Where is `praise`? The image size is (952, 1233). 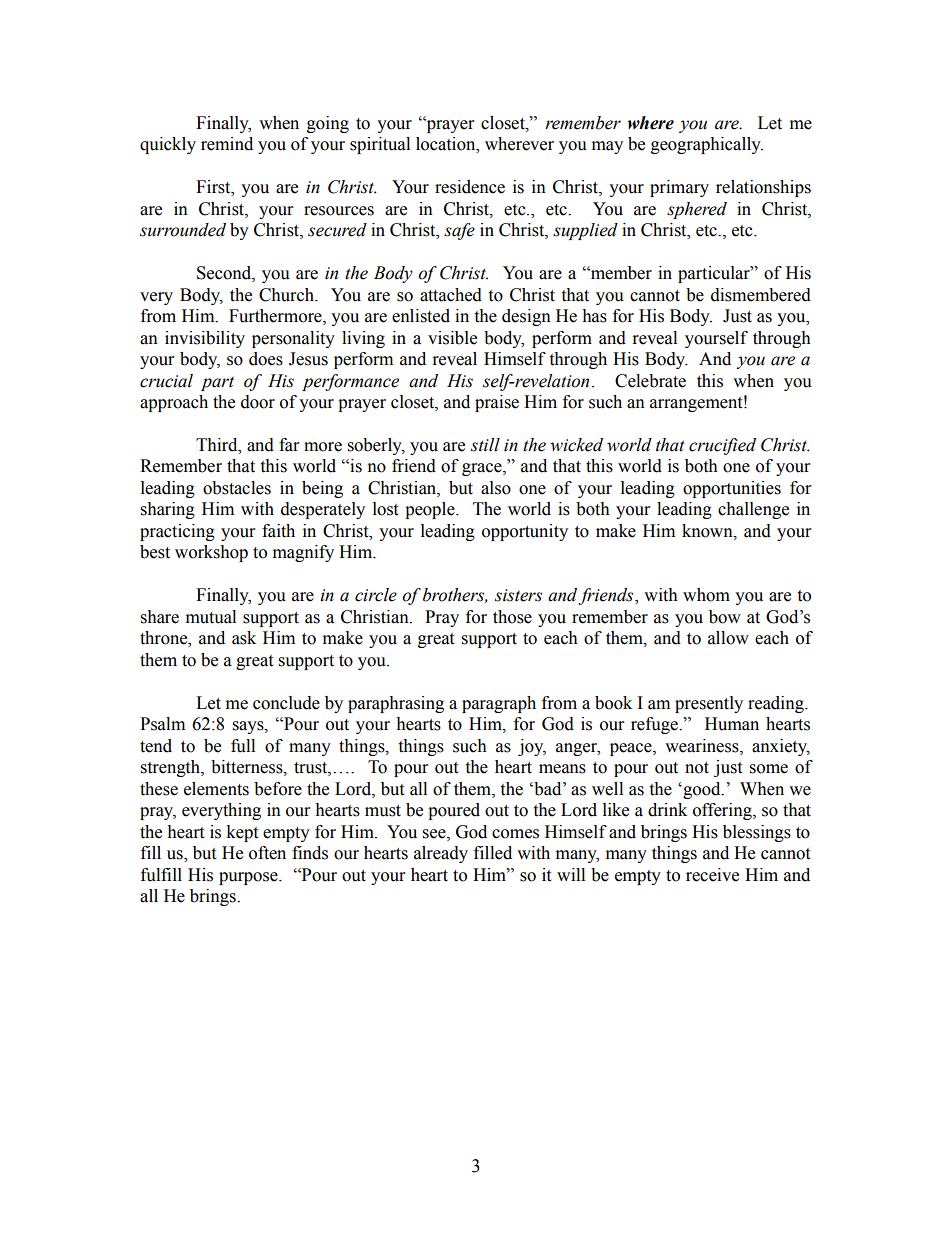 praise is located at coordinates (497, 403).
